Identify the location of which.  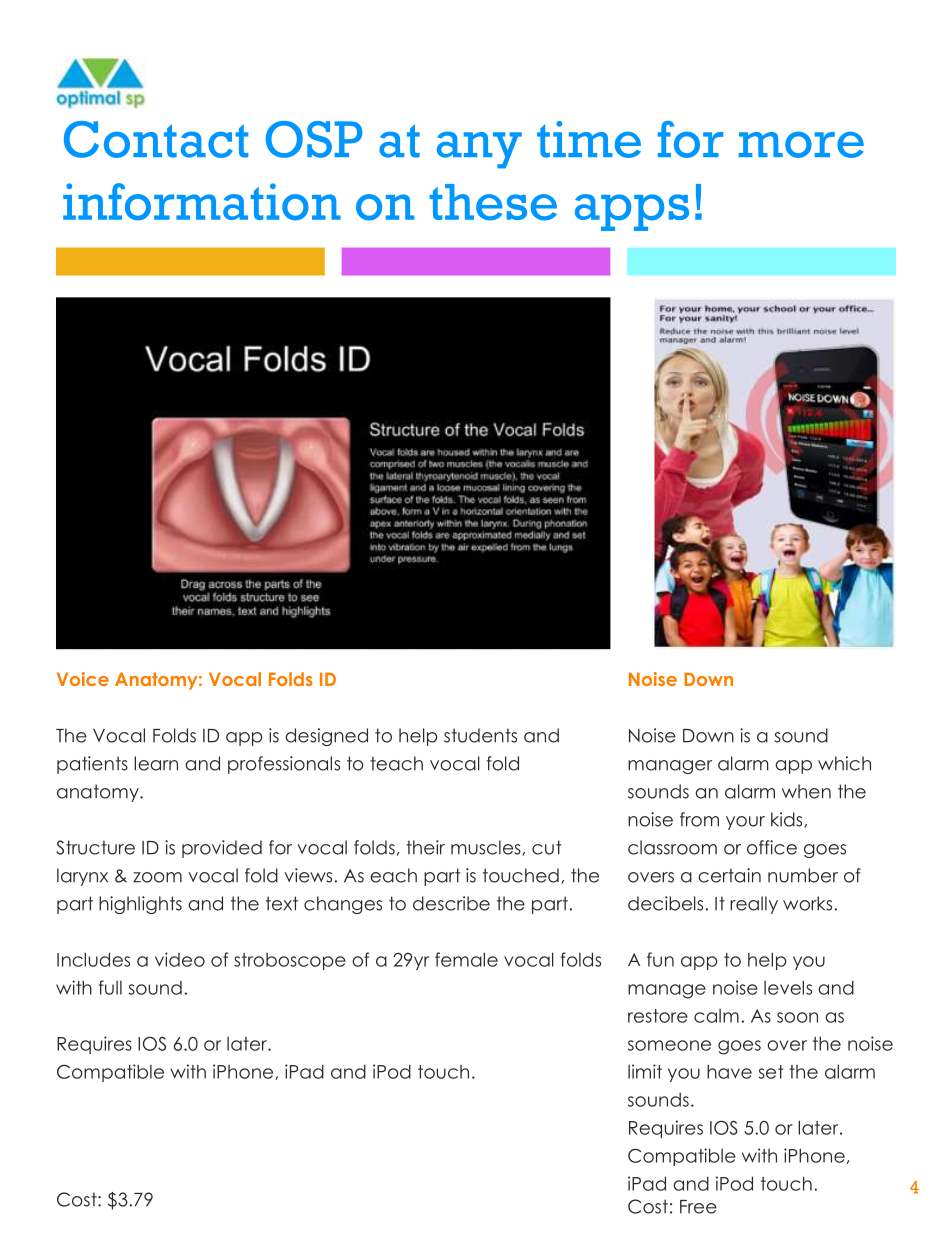
(844, 763).
